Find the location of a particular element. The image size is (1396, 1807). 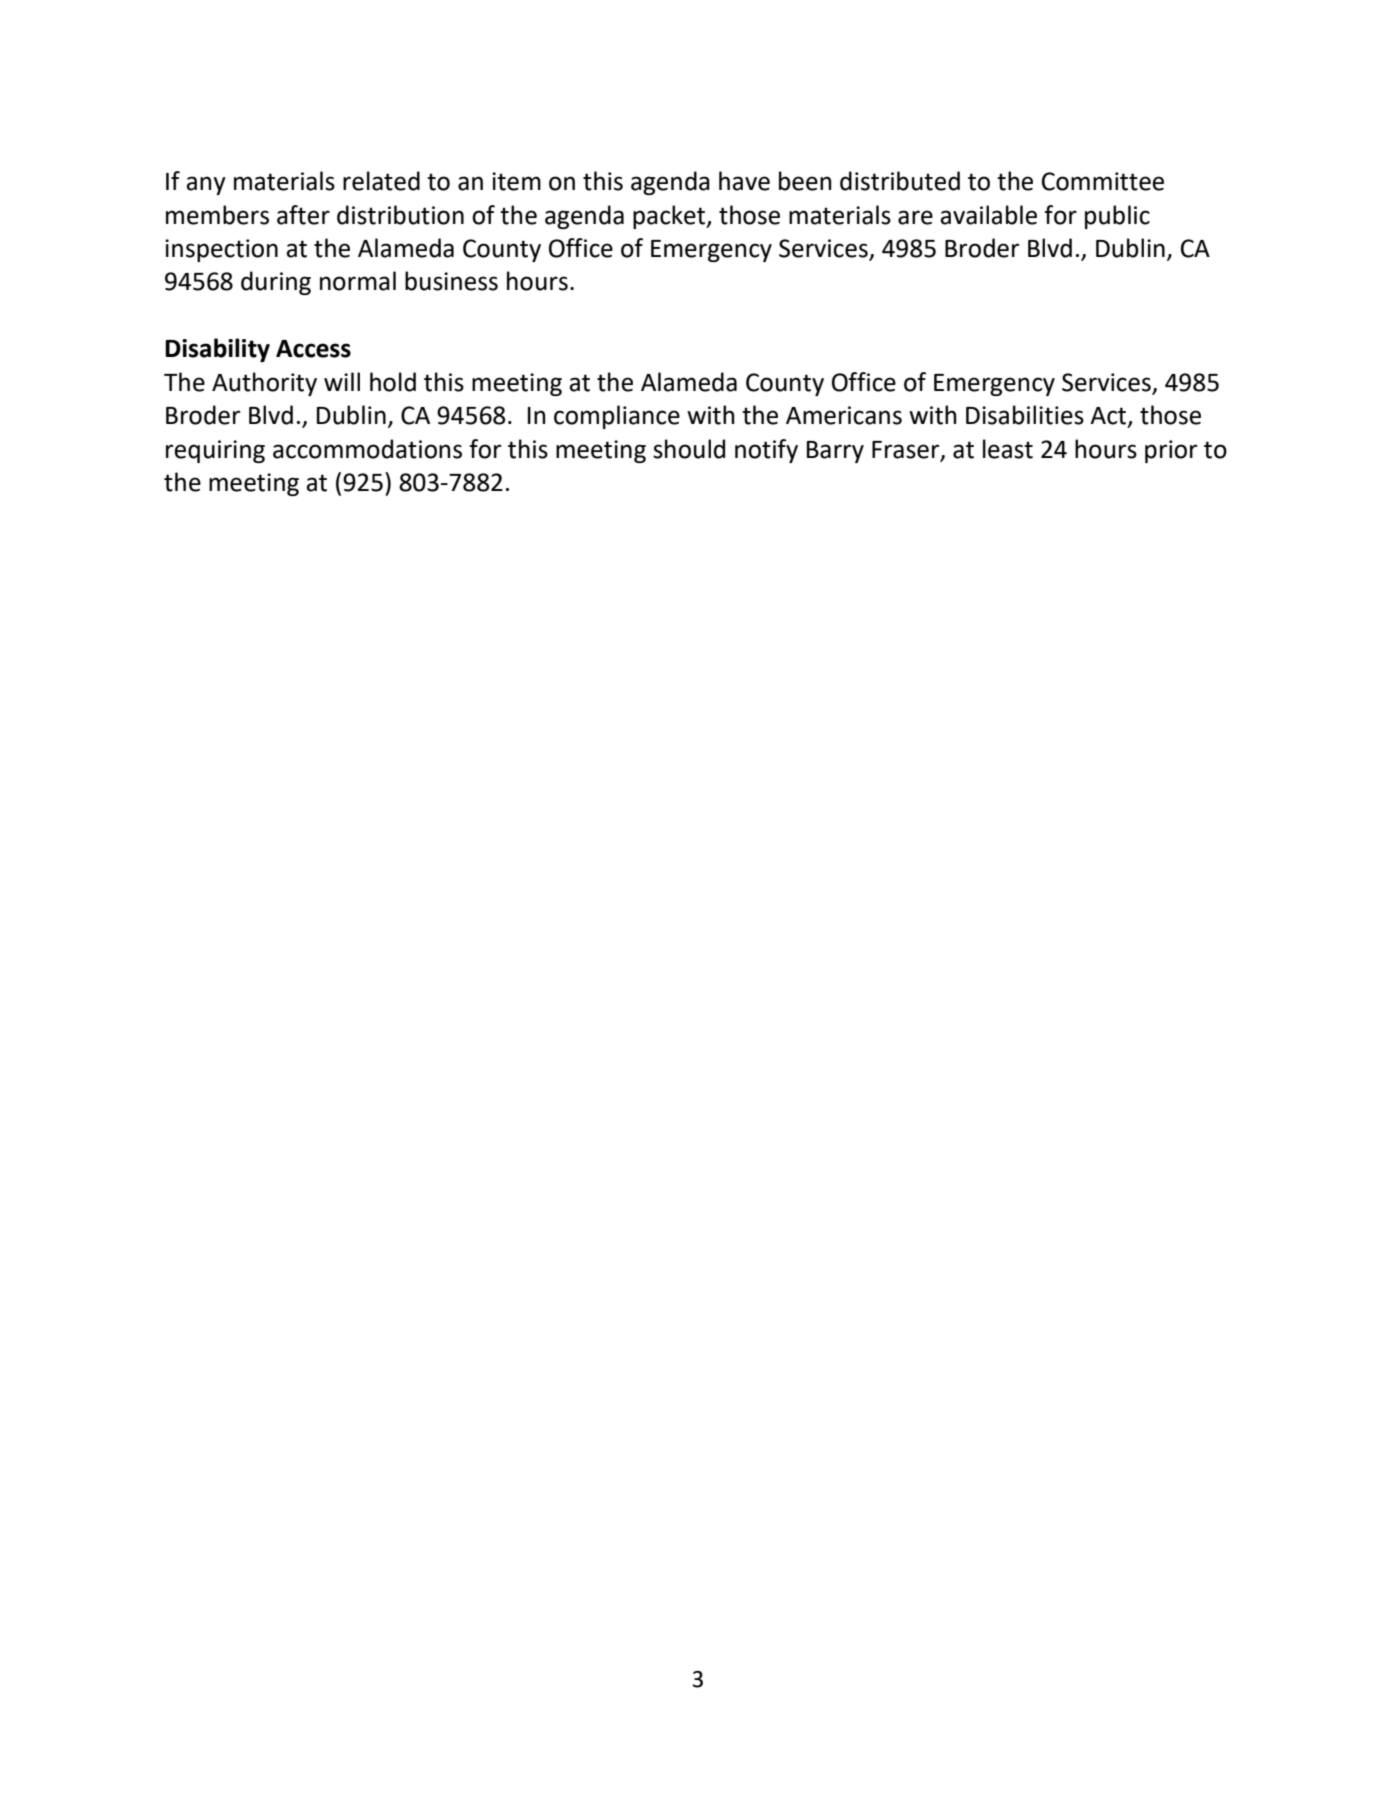

have is located at coordinates (744, 181).
